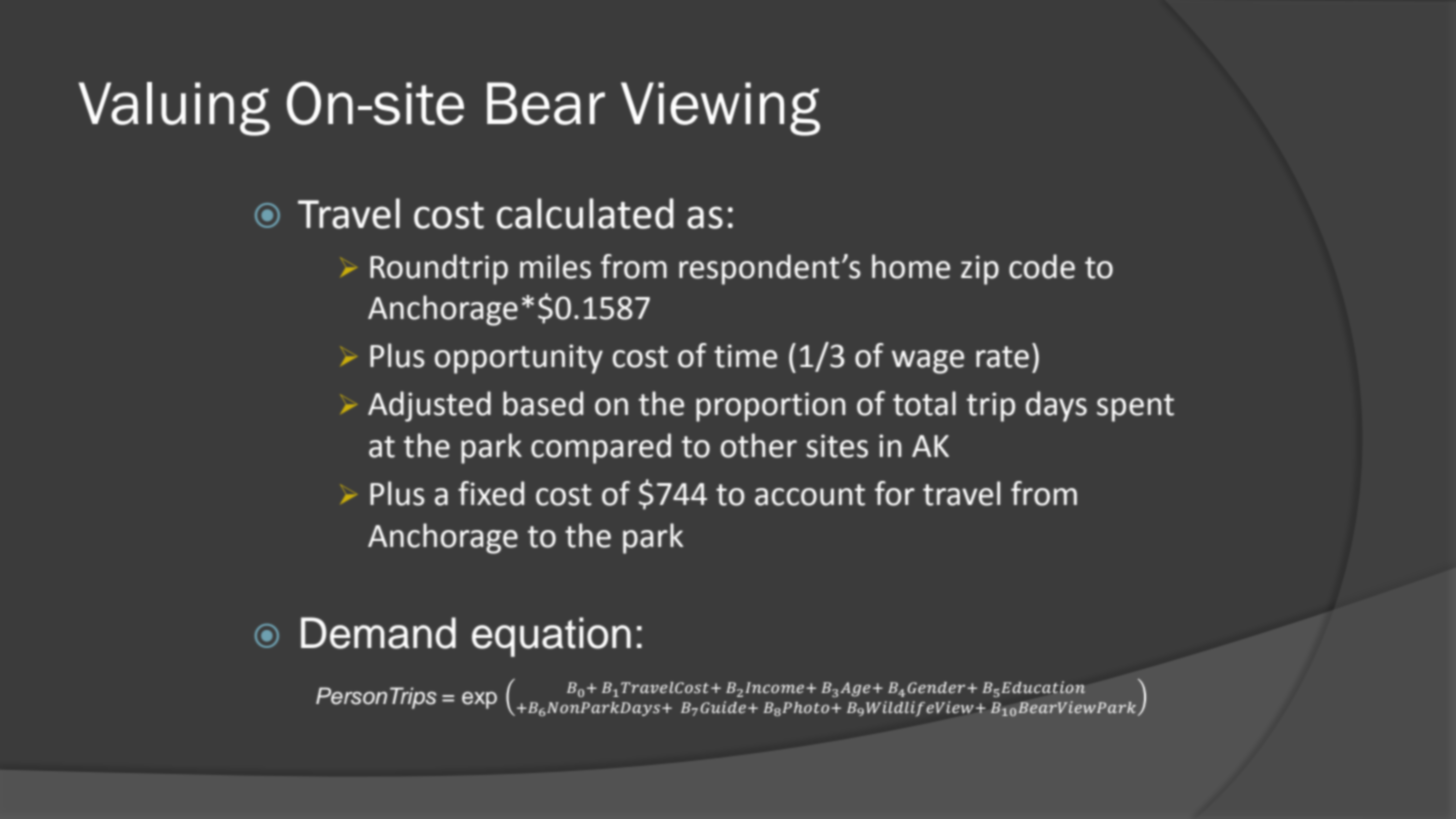 The width and height of the screenshot is (1456, 819). What do you see at coordinates (895, 493) in the screenshot?
I see `for` at bounding box center [895, 493].
